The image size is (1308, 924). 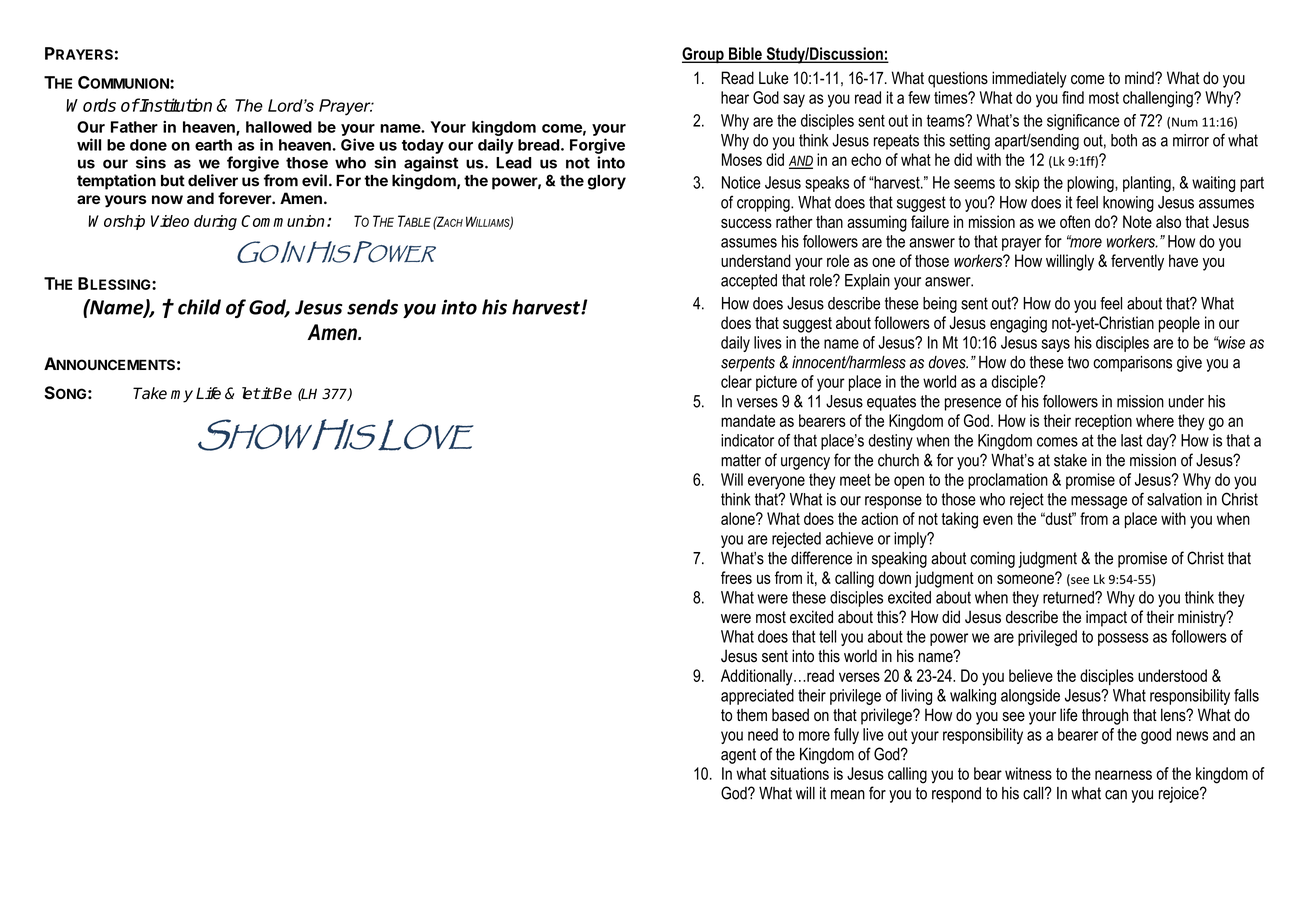 I want to click on people, so click(x=1179, y=324).
